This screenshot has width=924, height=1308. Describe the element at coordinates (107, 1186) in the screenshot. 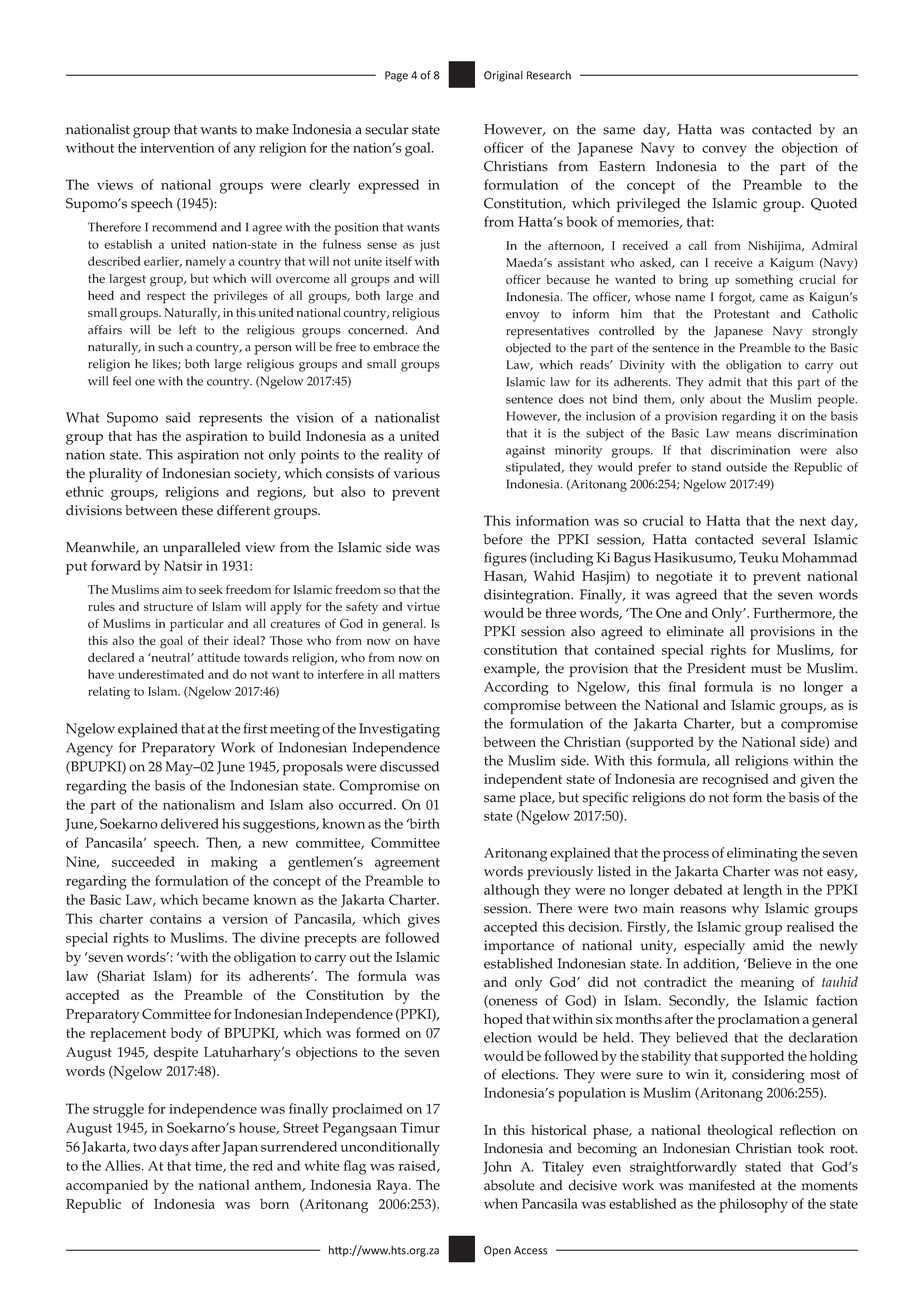

I see `accompanied` at that location.
